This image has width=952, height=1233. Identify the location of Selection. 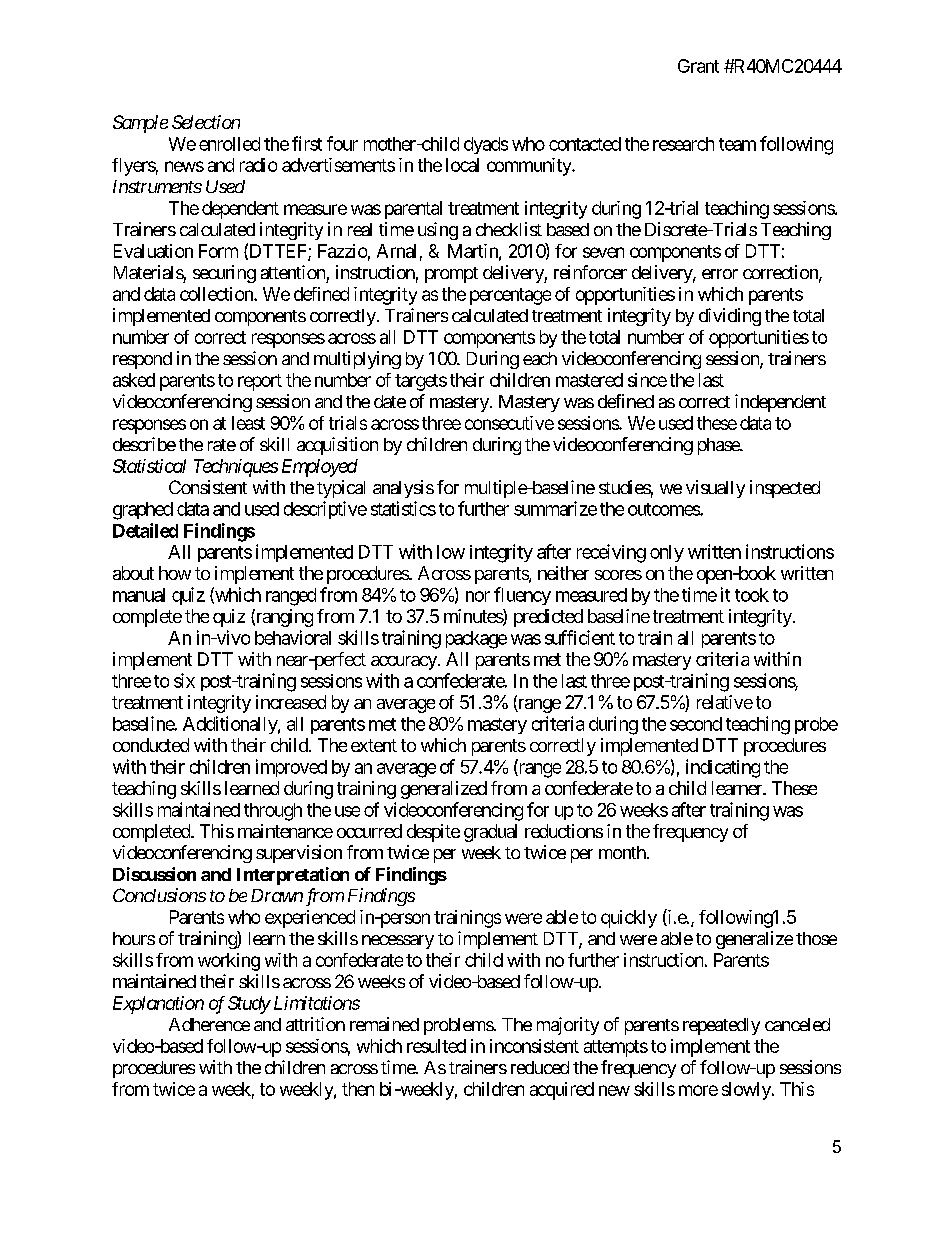
(206, 122).
